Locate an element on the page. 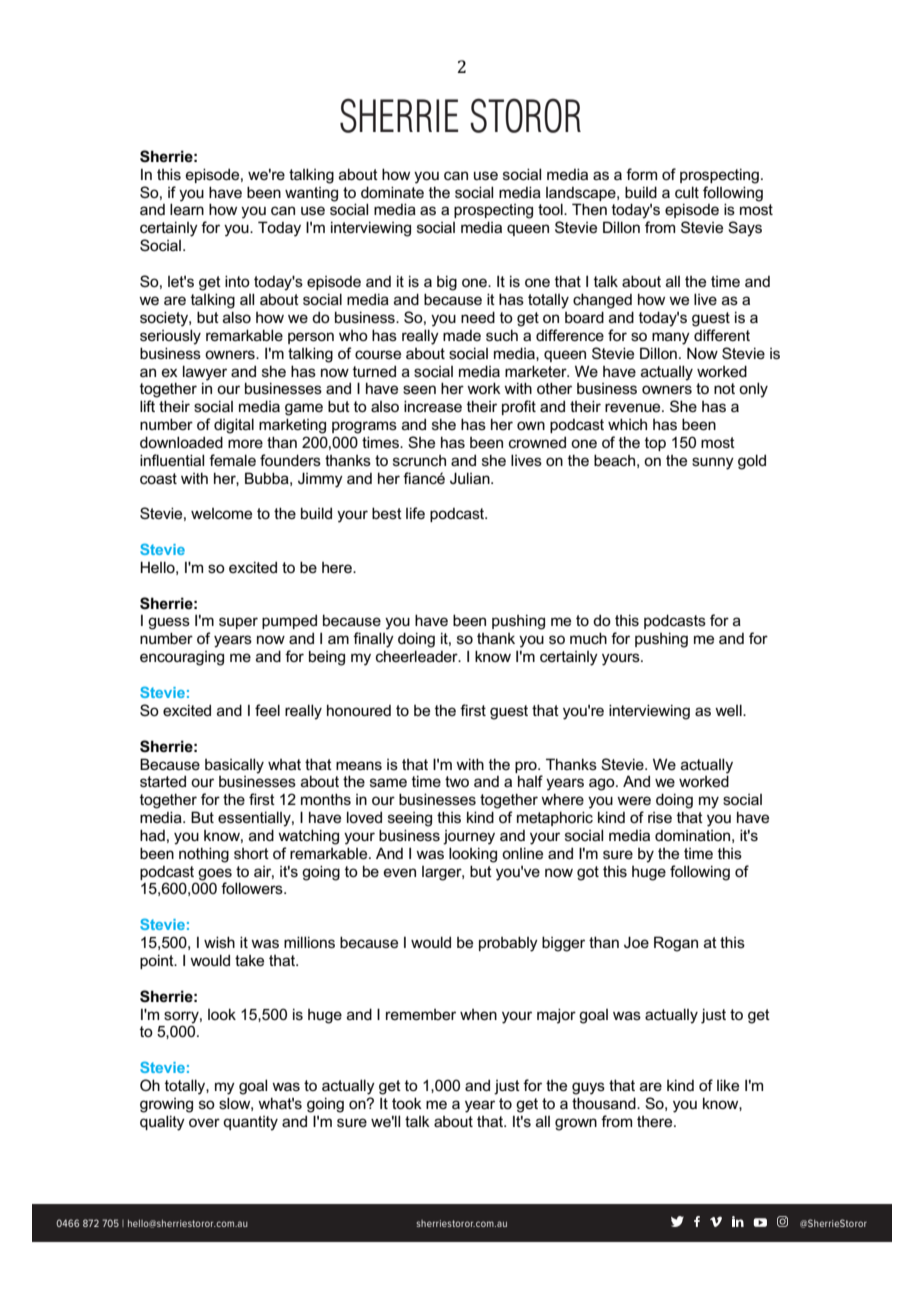 The height and width of the page is (1308, 924). super is located at coordinates (238, 623).
